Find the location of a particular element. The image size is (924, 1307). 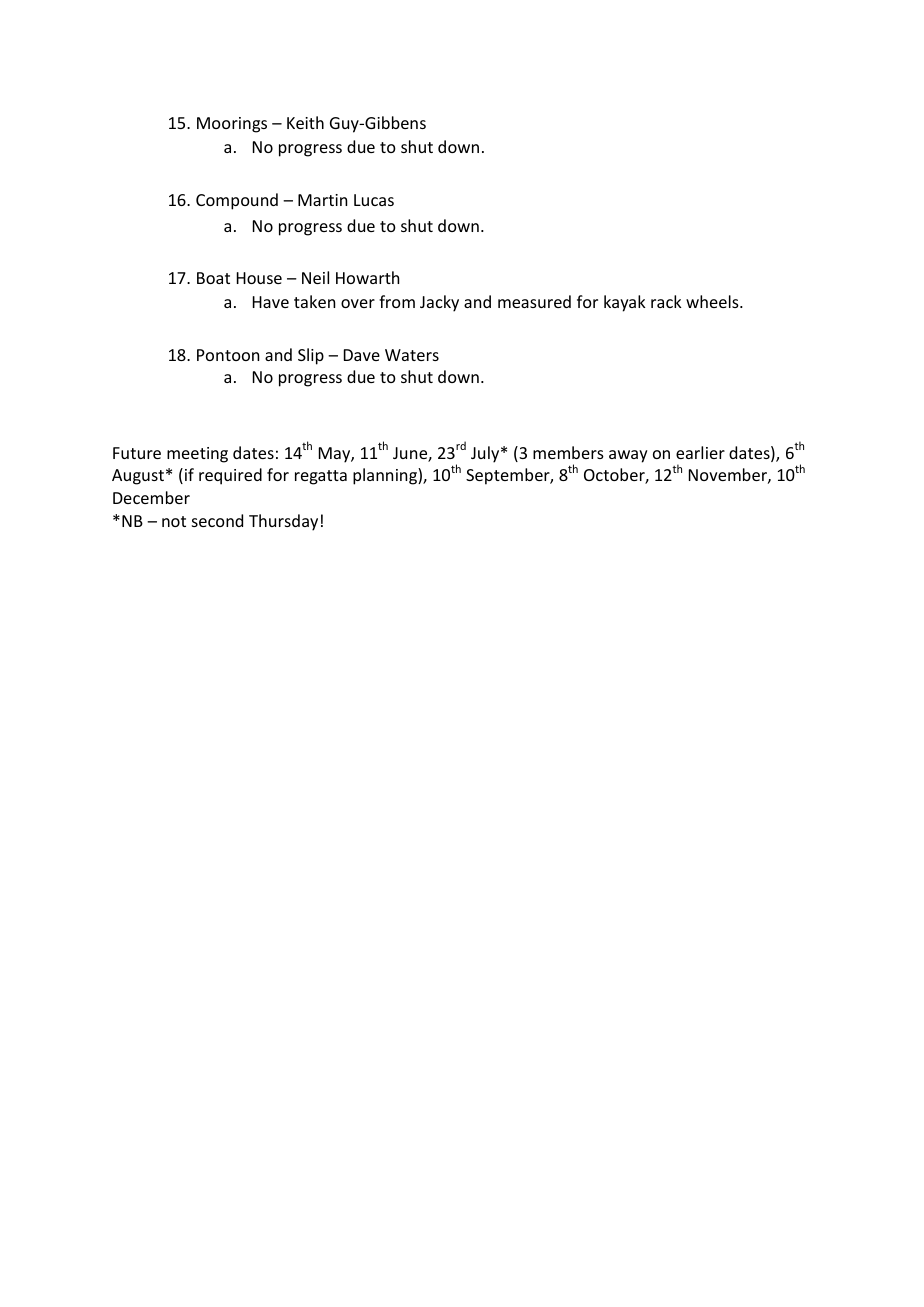

Keith is located at coordinates (305, 122).
